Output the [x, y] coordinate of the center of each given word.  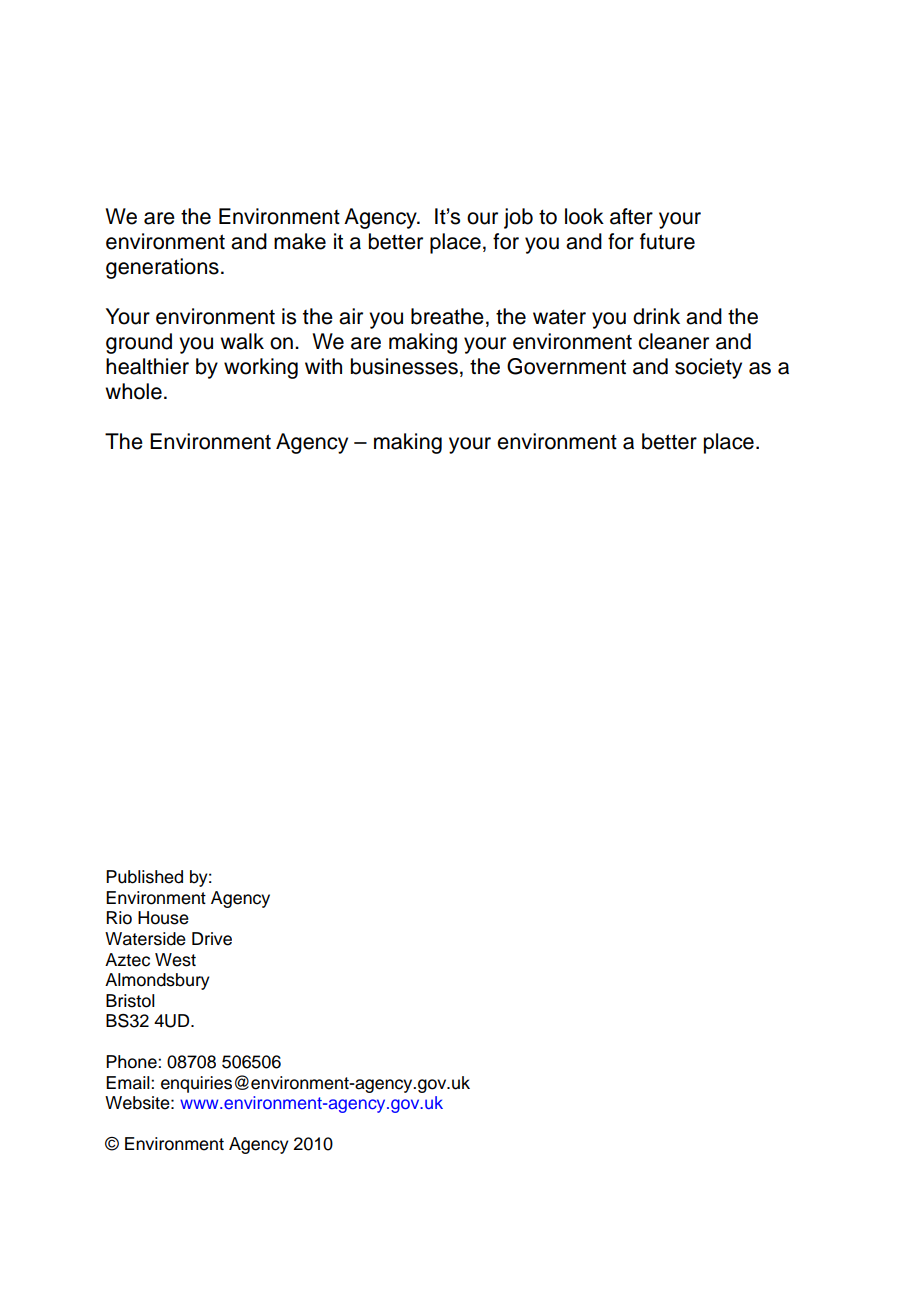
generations [162, 268]
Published [144, 877]
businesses [404, 366]
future [667, 241]
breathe [447, 316]
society [708, 368]
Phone [132, 1062]
